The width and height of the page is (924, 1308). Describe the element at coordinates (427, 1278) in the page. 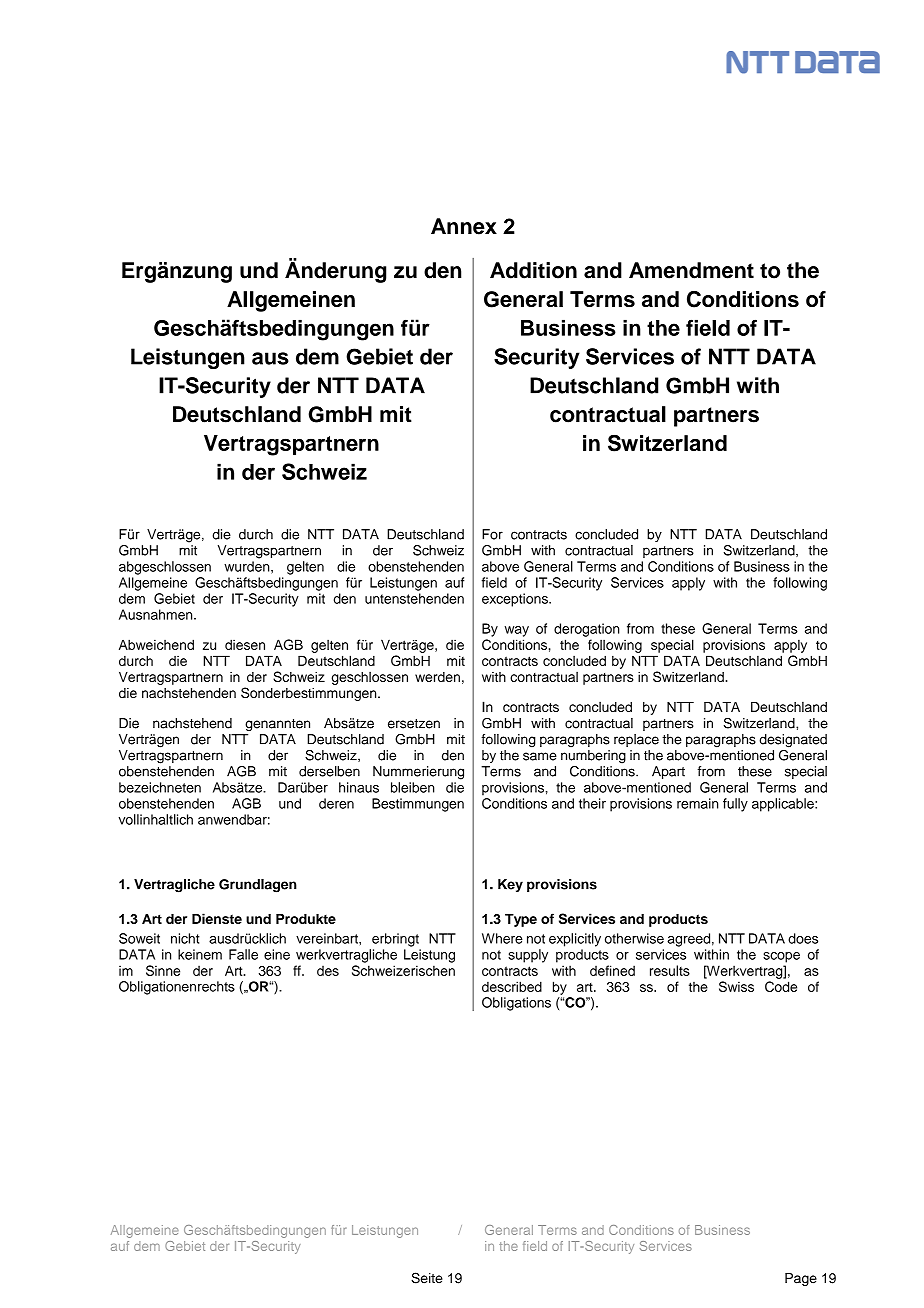

I see `Seite` at that location.
